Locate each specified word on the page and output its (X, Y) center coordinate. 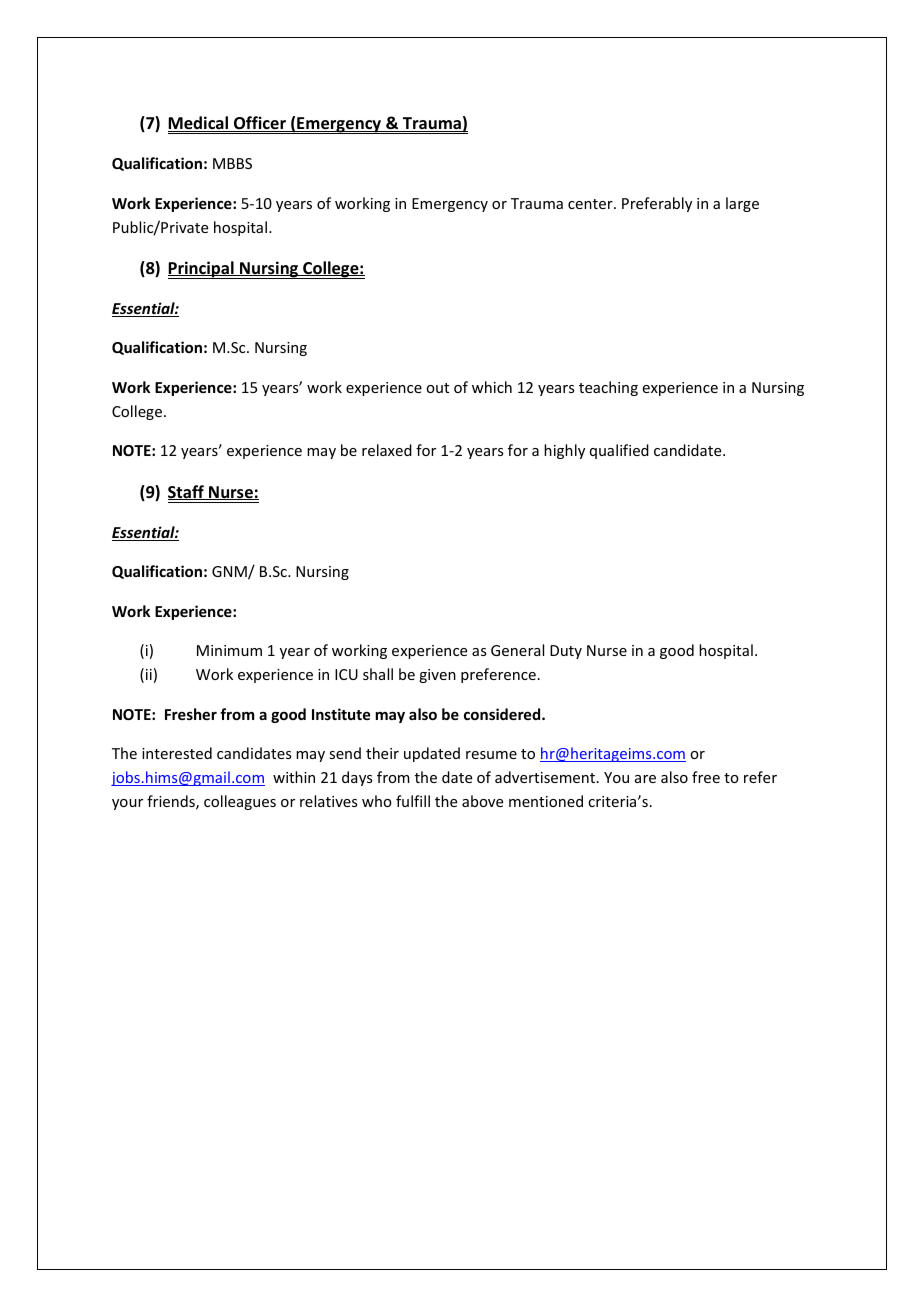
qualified (619, 451)
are (645, 779)
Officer (260, 124)
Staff (187, 492)
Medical (199, 124)
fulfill (413, 801)
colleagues (240, 802)
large (742, 204)
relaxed (387, 450)
